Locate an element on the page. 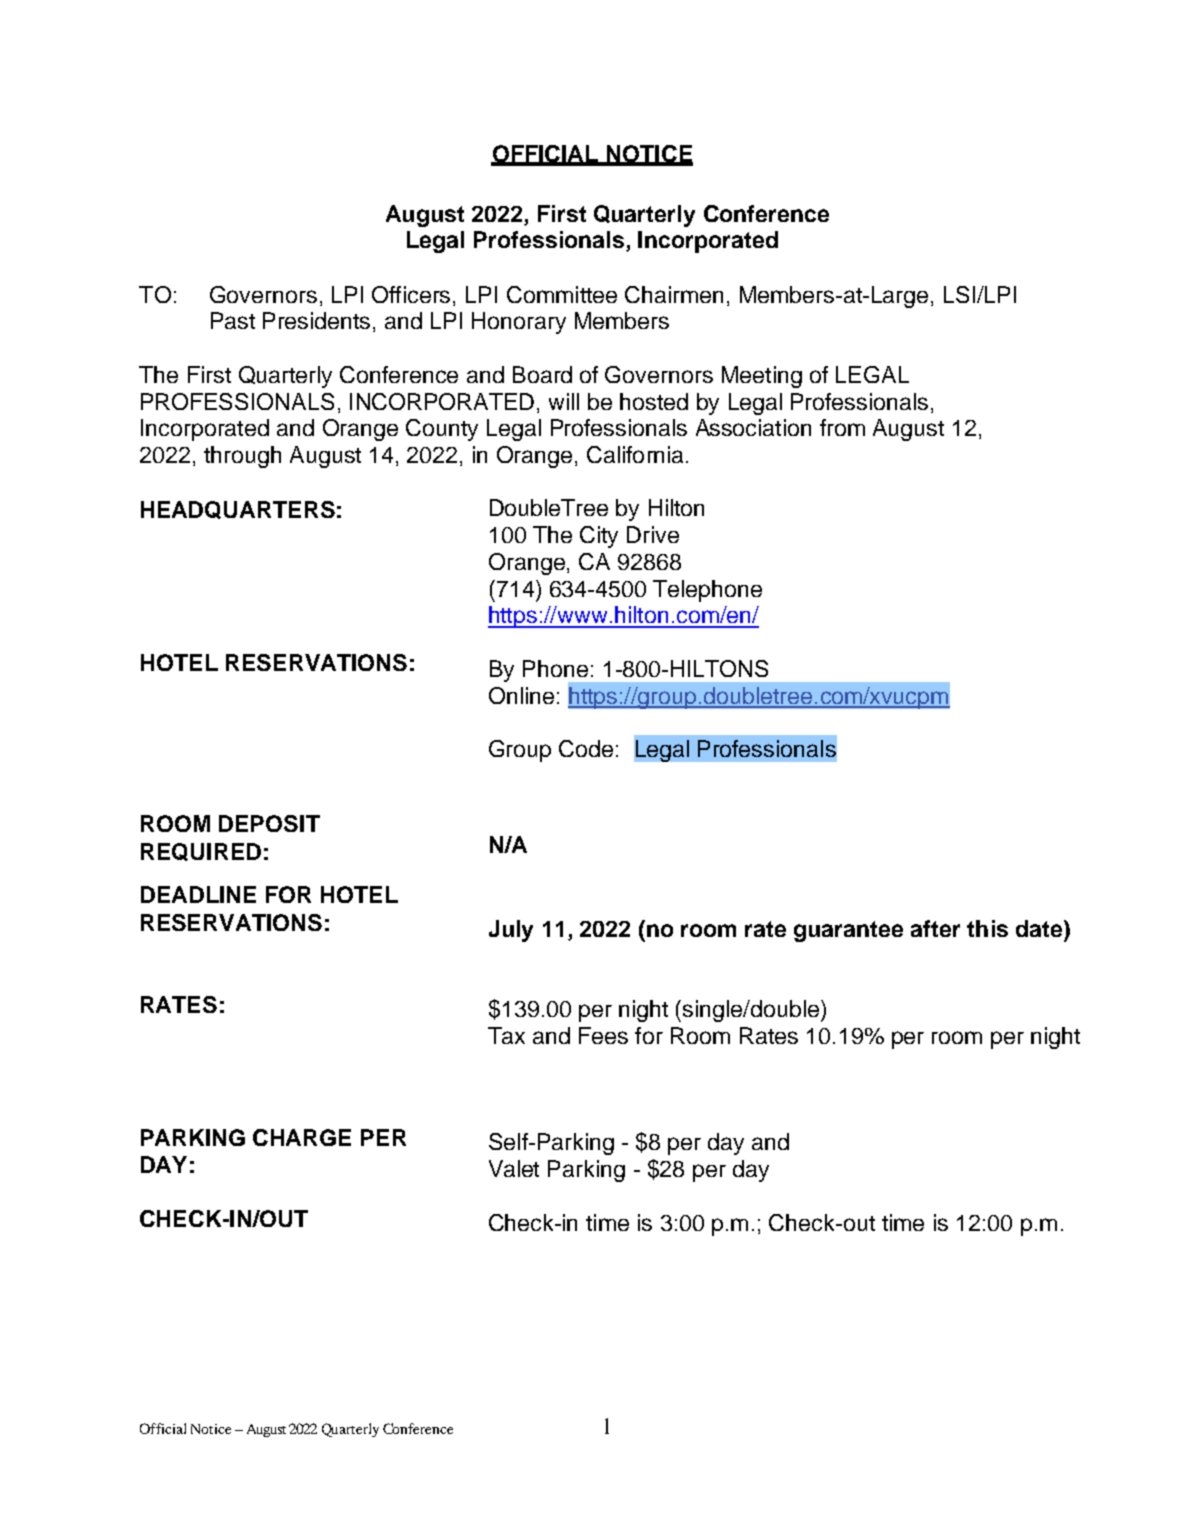 This page has height=1533, width=1184. from is located at coordinates (842, 427).
